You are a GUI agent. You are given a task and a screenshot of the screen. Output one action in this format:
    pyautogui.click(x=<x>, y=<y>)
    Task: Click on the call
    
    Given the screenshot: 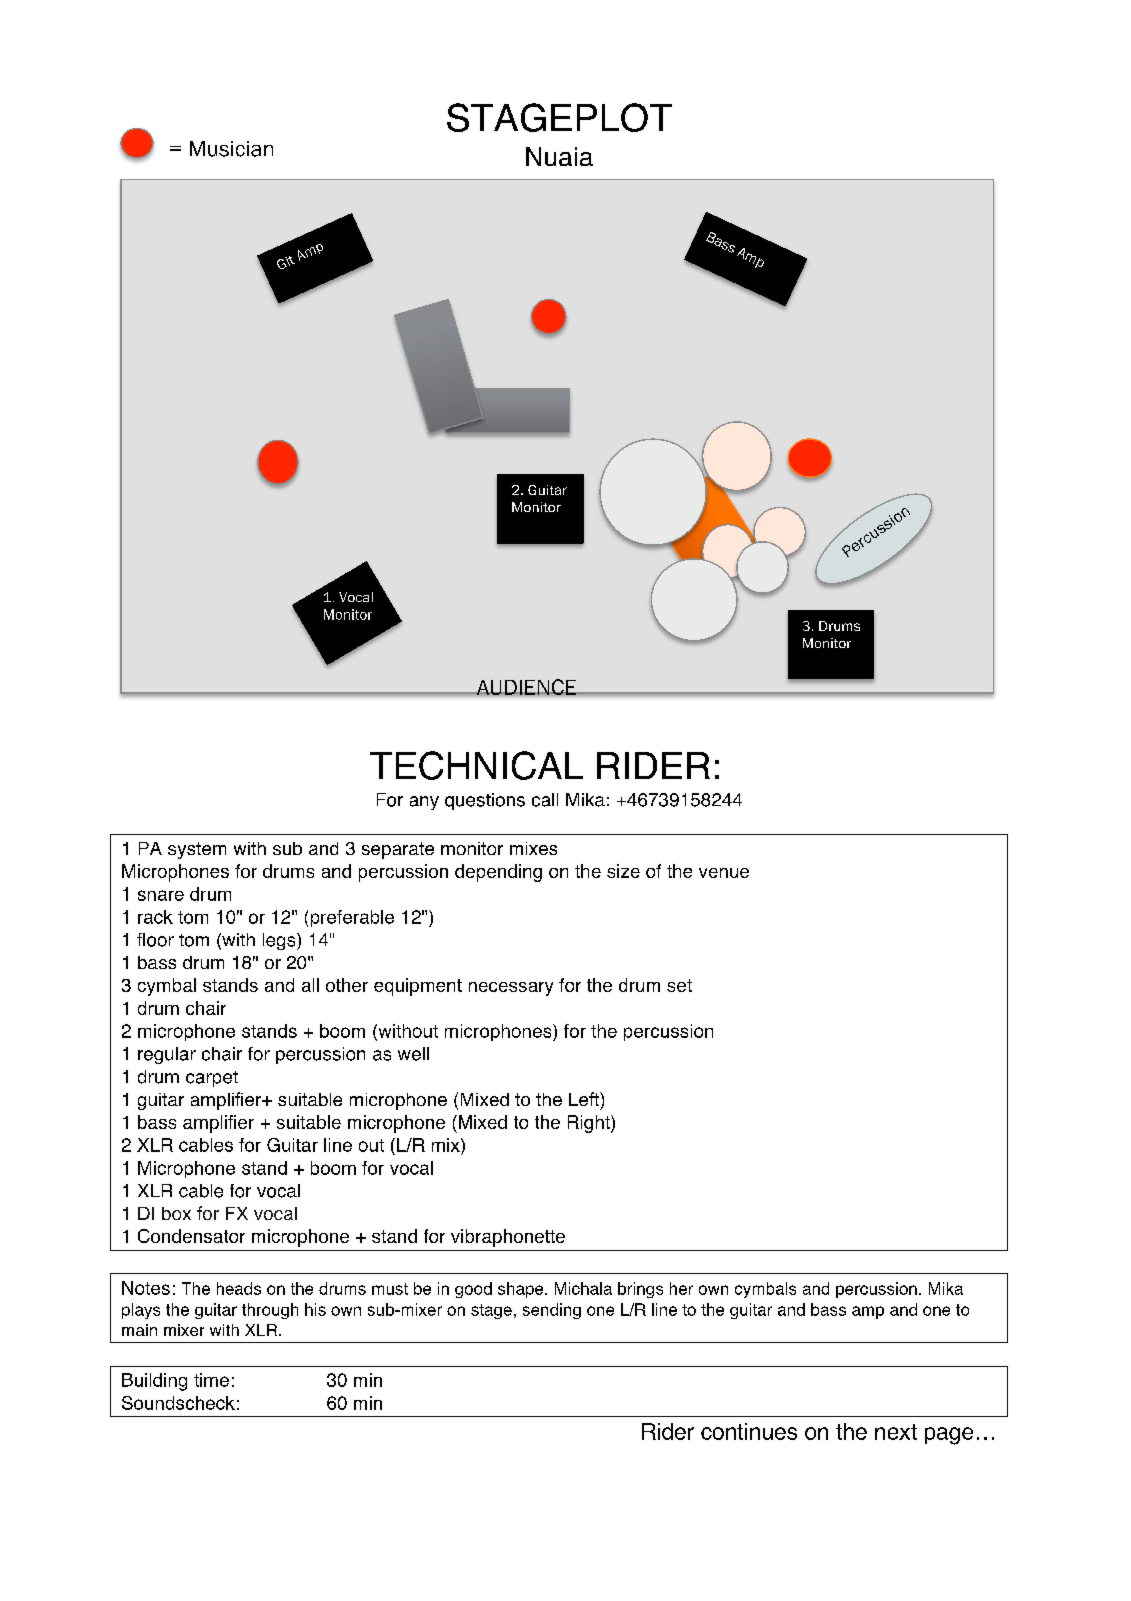 What is the action you would take?
    pyautogui.click(x=545, y=800)
